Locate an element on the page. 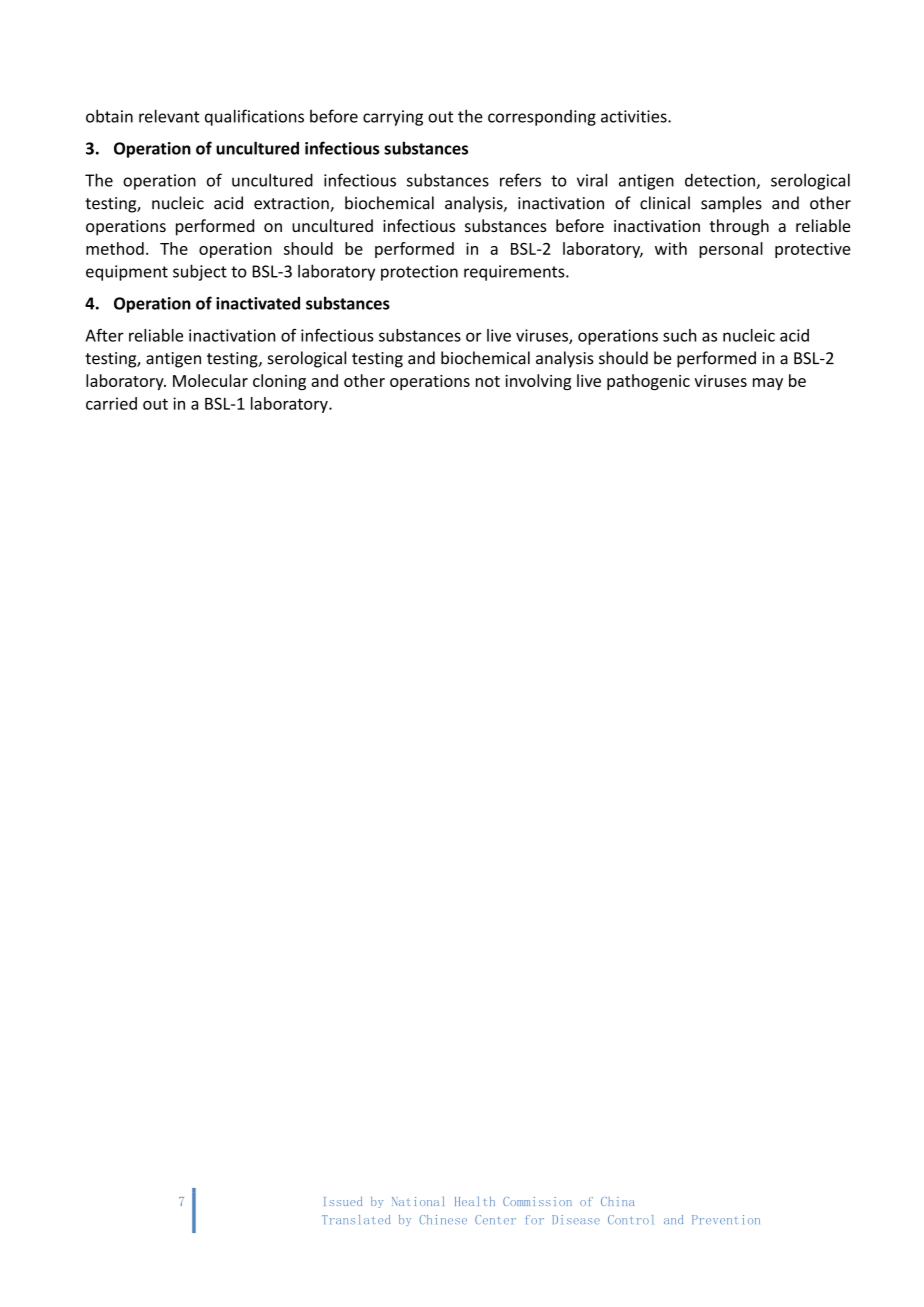  Issued is located at coordinates (343, 1201).
